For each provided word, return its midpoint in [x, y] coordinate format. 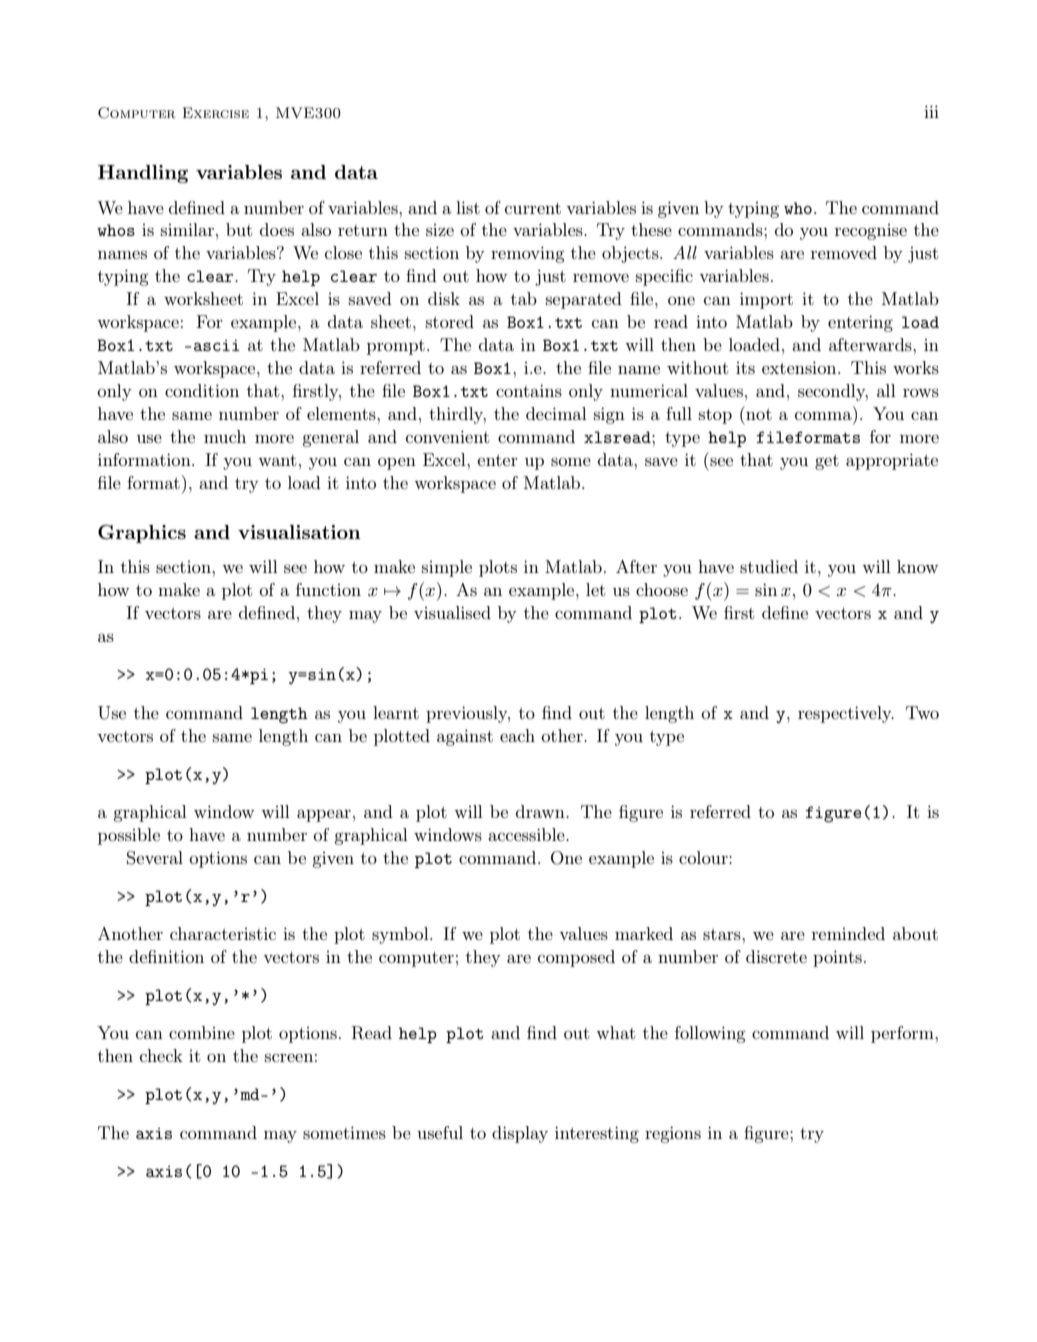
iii [931, 111]
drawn [541, 811]
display [520, 1134]
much [225, 436]
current [533, 208]
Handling [143, 174]
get [827, 462]
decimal [556, 413]
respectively [846, 714]
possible [129, 836]
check [161, 1055]
